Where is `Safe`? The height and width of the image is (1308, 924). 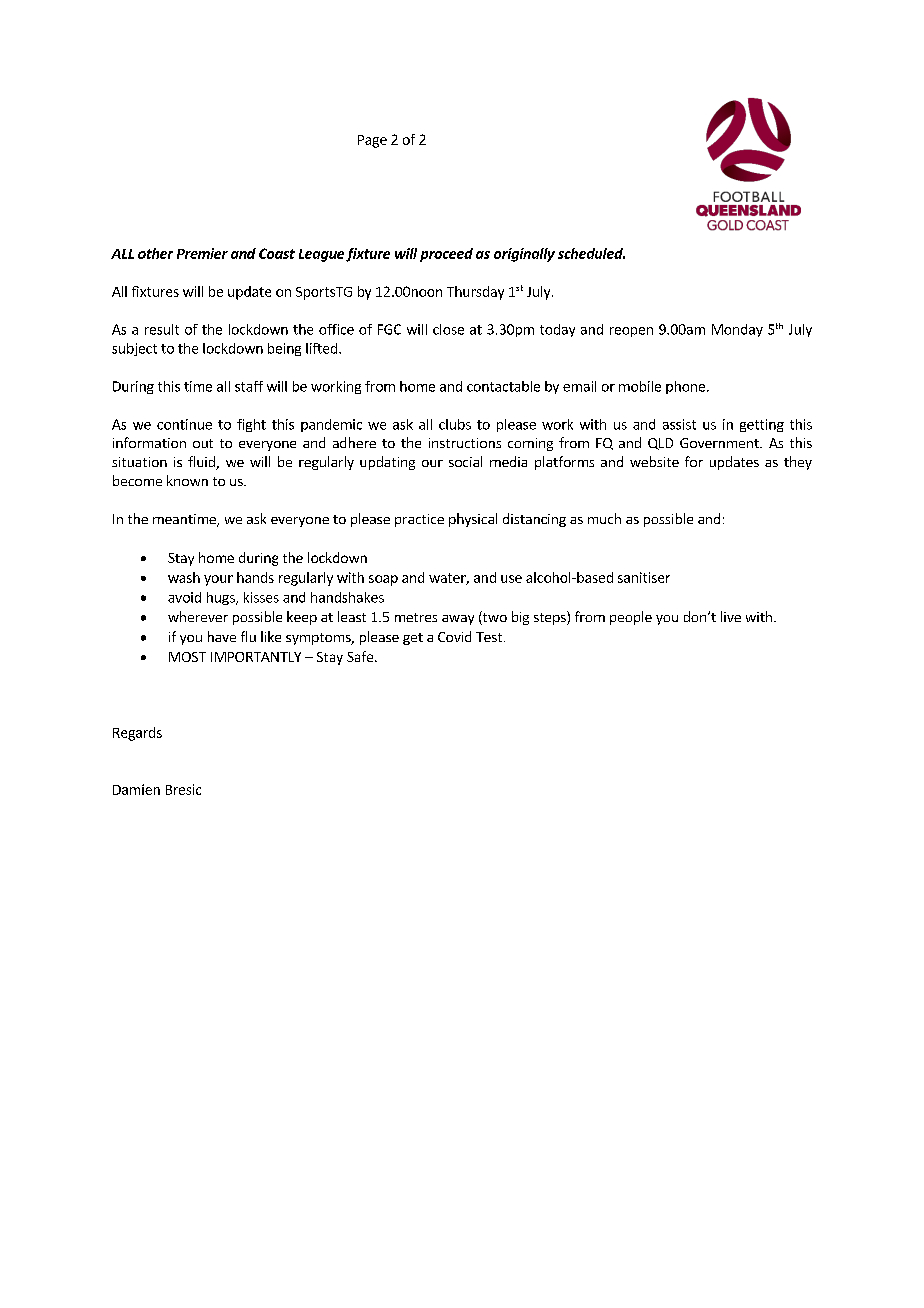
Safe is located at coordinates (360, 656).
